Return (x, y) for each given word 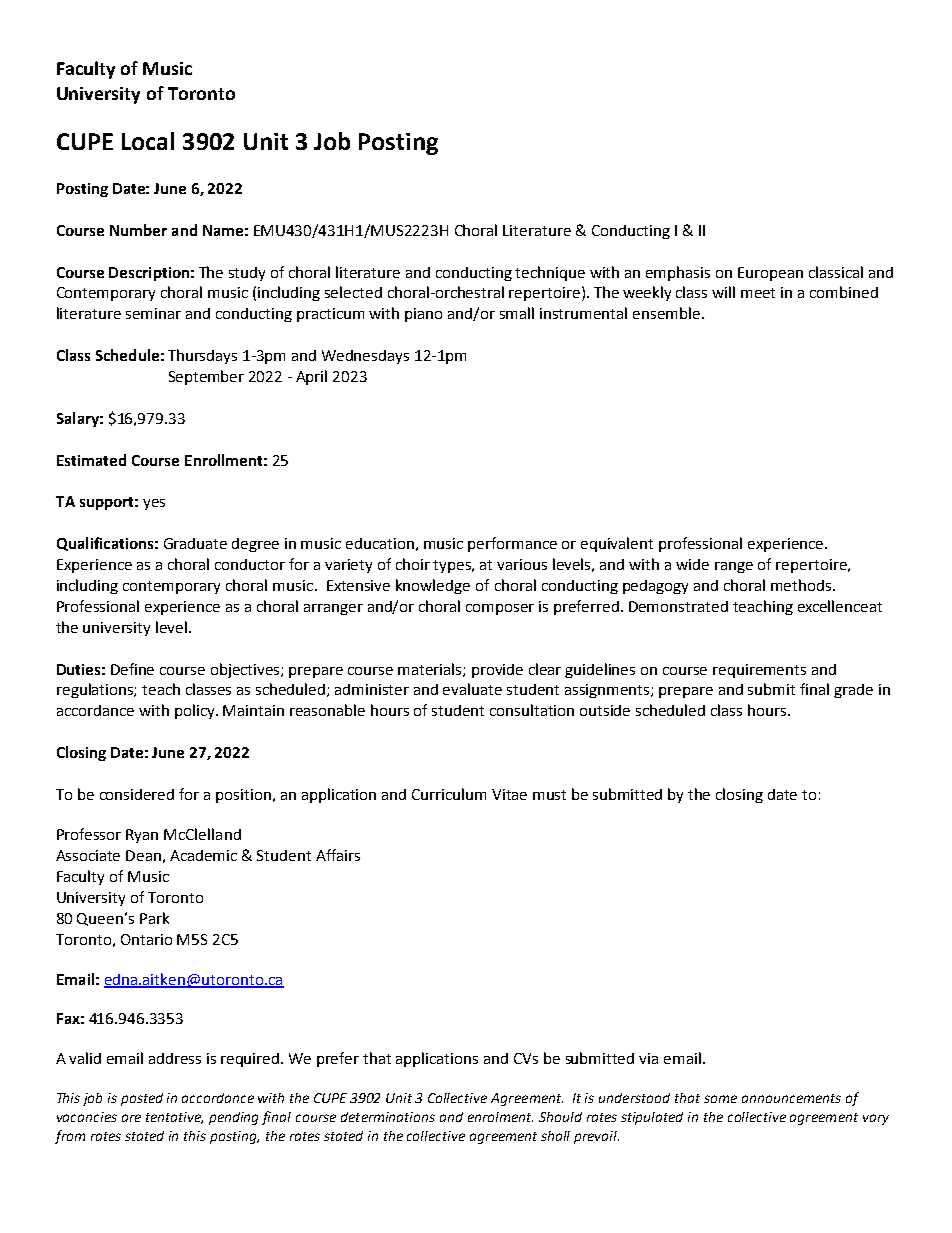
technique (550, 273)
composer (500, 609)
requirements (759, 671)
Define (132, 669)
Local (148, 141)
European (770, 274)
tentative (174, 1118)
